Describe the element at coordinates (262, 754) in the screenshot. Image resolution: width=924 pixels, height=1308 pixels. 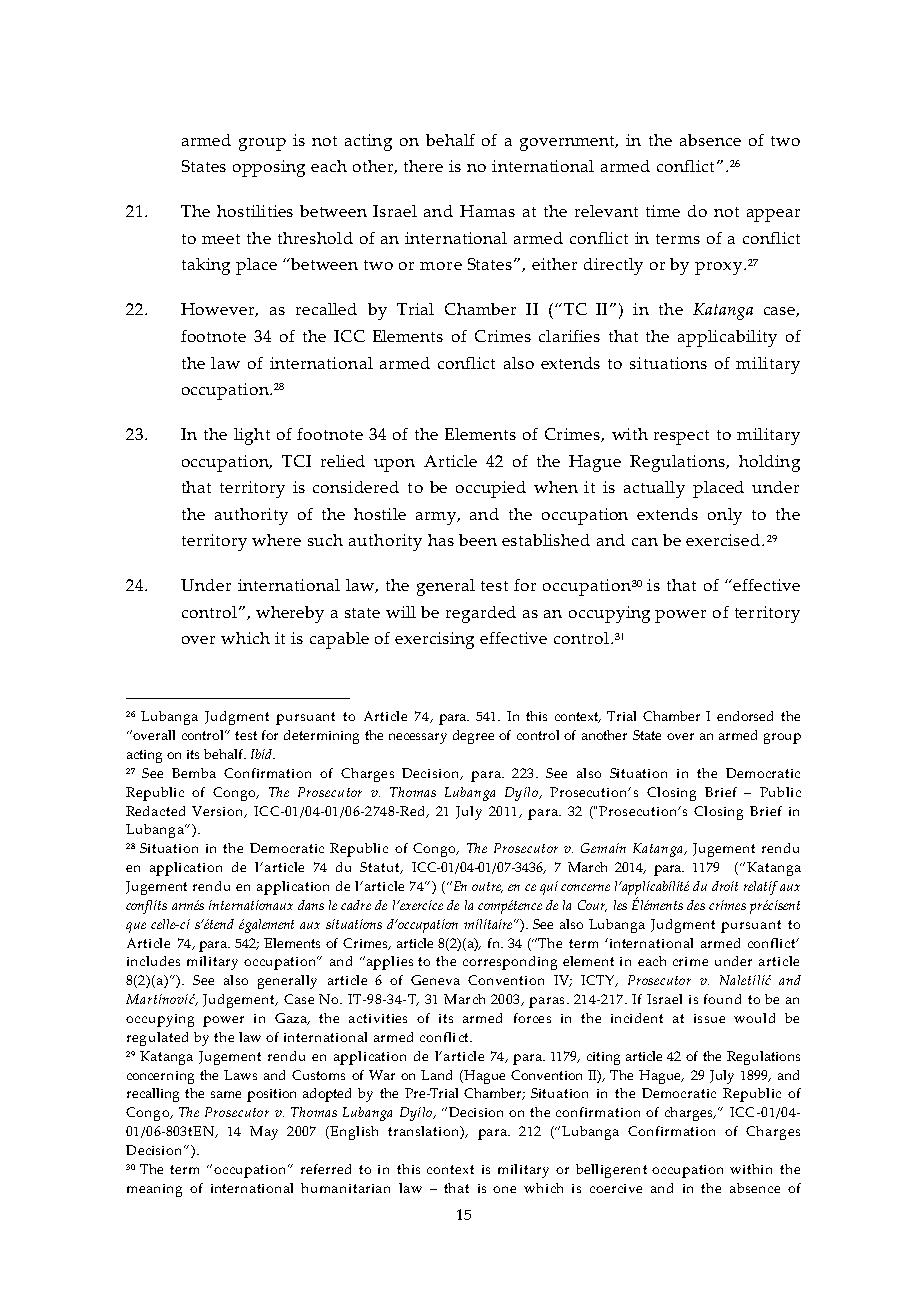
I see `Ibid` at that location.
